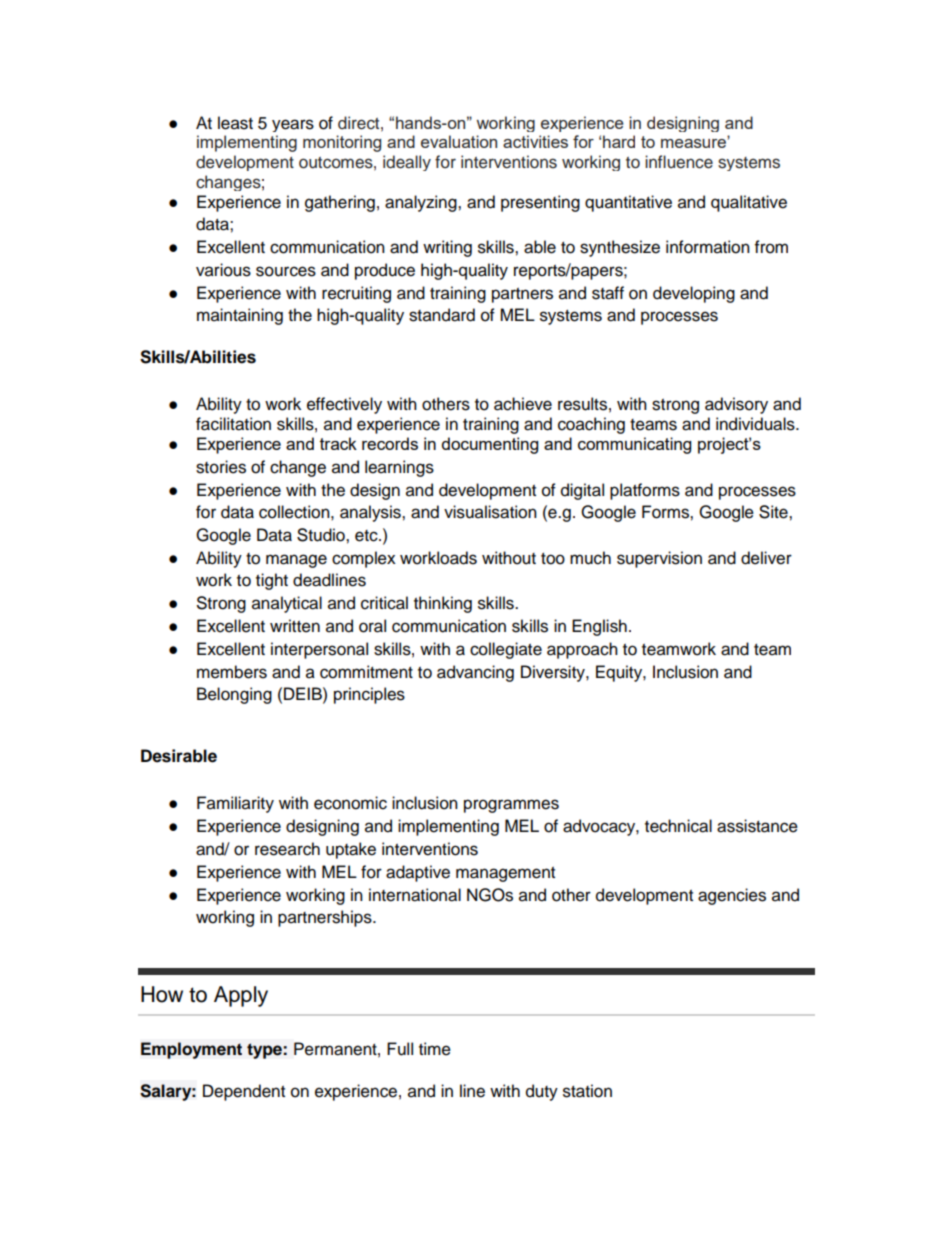 The image size is (952, 1233). What do you see at coordinates (679, 162) in the screenshot?
I see `influence` at bounding box center [679, 162].
